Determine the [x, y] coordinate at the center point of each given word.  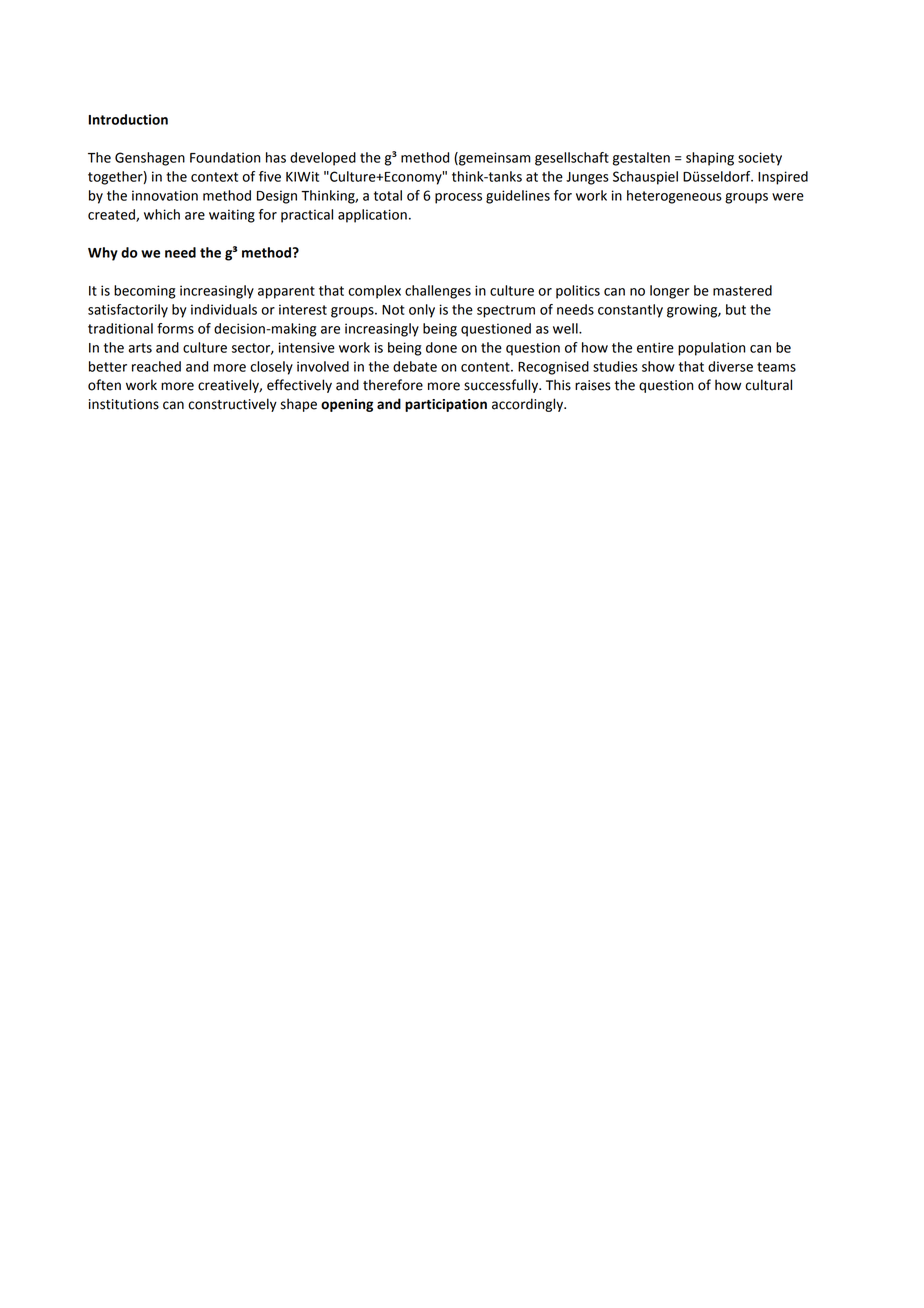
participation [446, 405]
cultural [768, 385]
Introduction [128, 119]
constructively [232, 405]
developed [323, 159]
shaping [710, 159]
